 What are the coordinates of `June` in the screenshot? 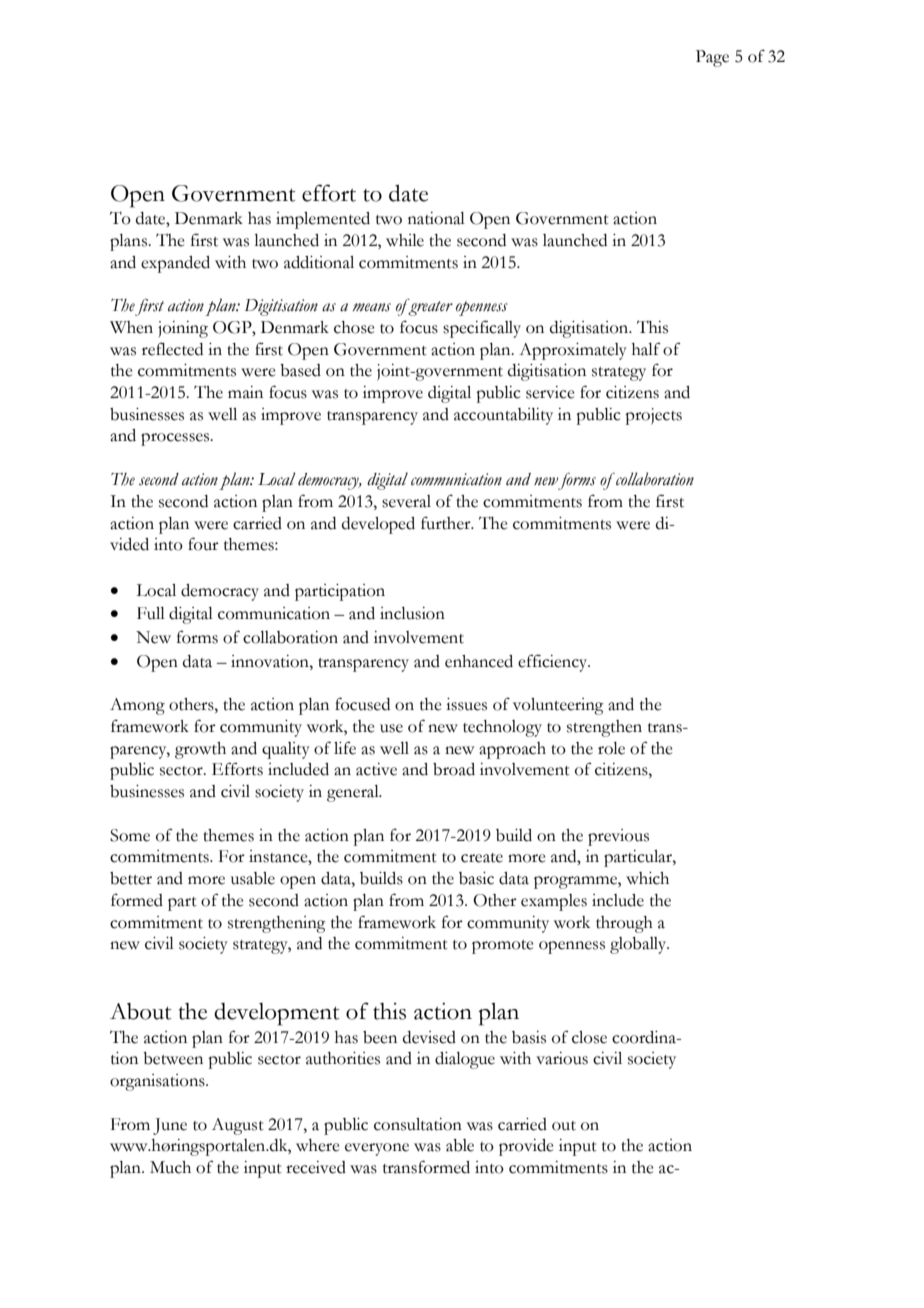 It's located at (170, 1126).
